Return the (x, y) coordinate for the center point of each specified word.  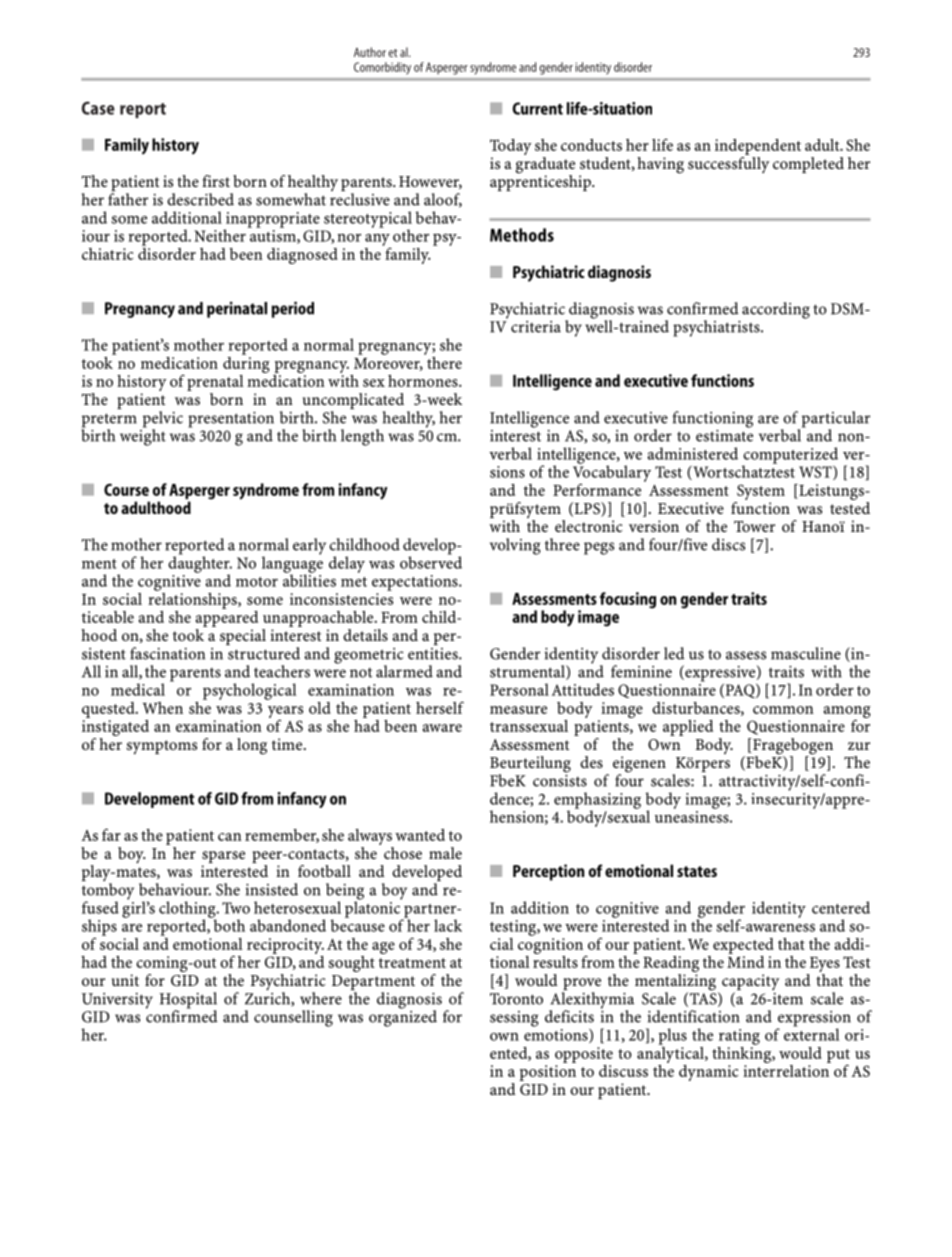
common (783, 710)
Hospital (188, 1001)
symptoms (162, 747)
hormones (424, 381)
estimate (724, 434)
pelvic (163, 420)
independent (758, 147)
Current (537, 108)
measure (518, 710)
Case (98, 108)
